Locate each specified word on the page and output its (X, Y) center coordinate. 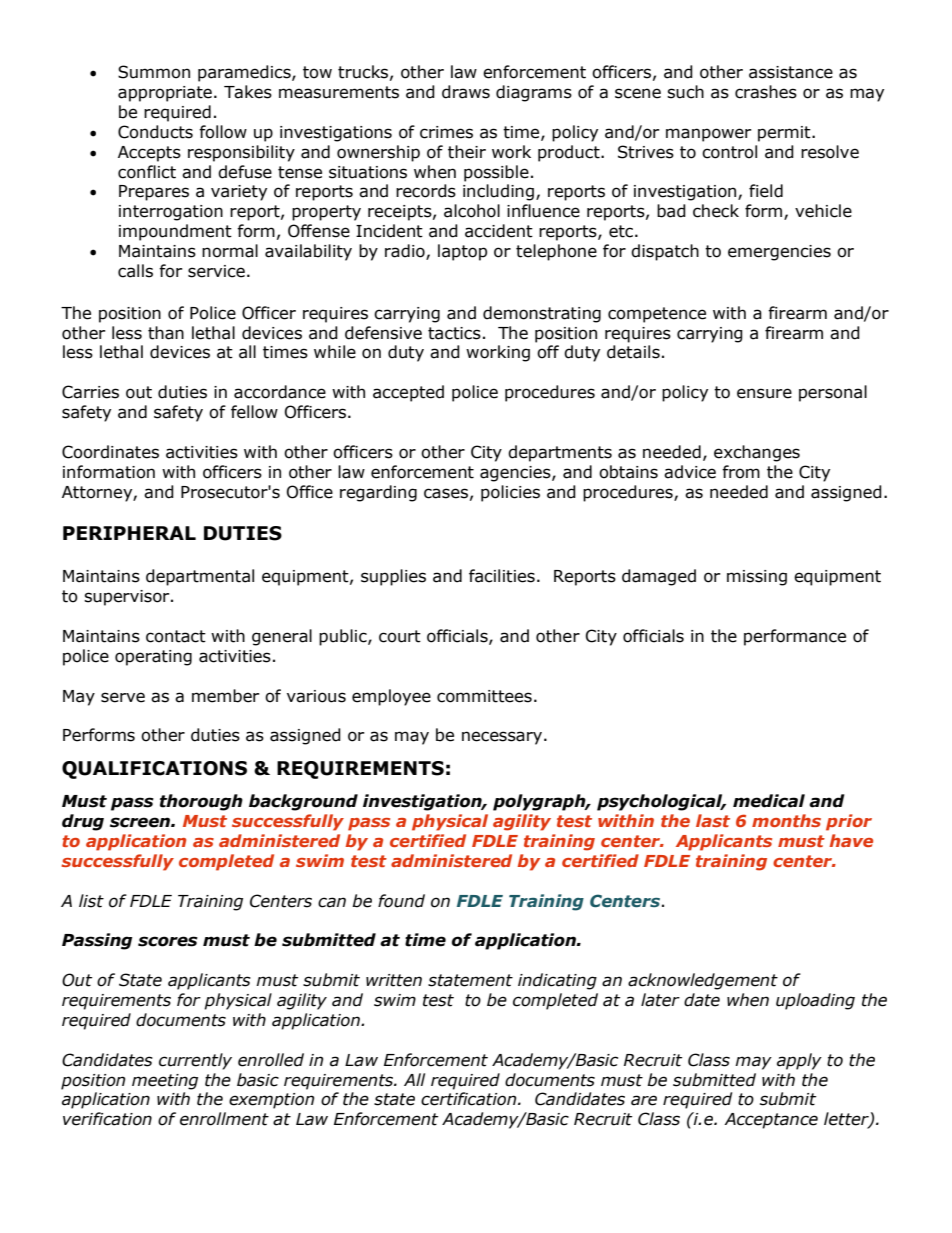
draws (466, 92)
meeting (165, 1082)
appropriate (165, 94)
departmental (200, 577)
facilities (502, 576)
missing (757, 578)
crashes (766, 92)
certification (470, 1099)
